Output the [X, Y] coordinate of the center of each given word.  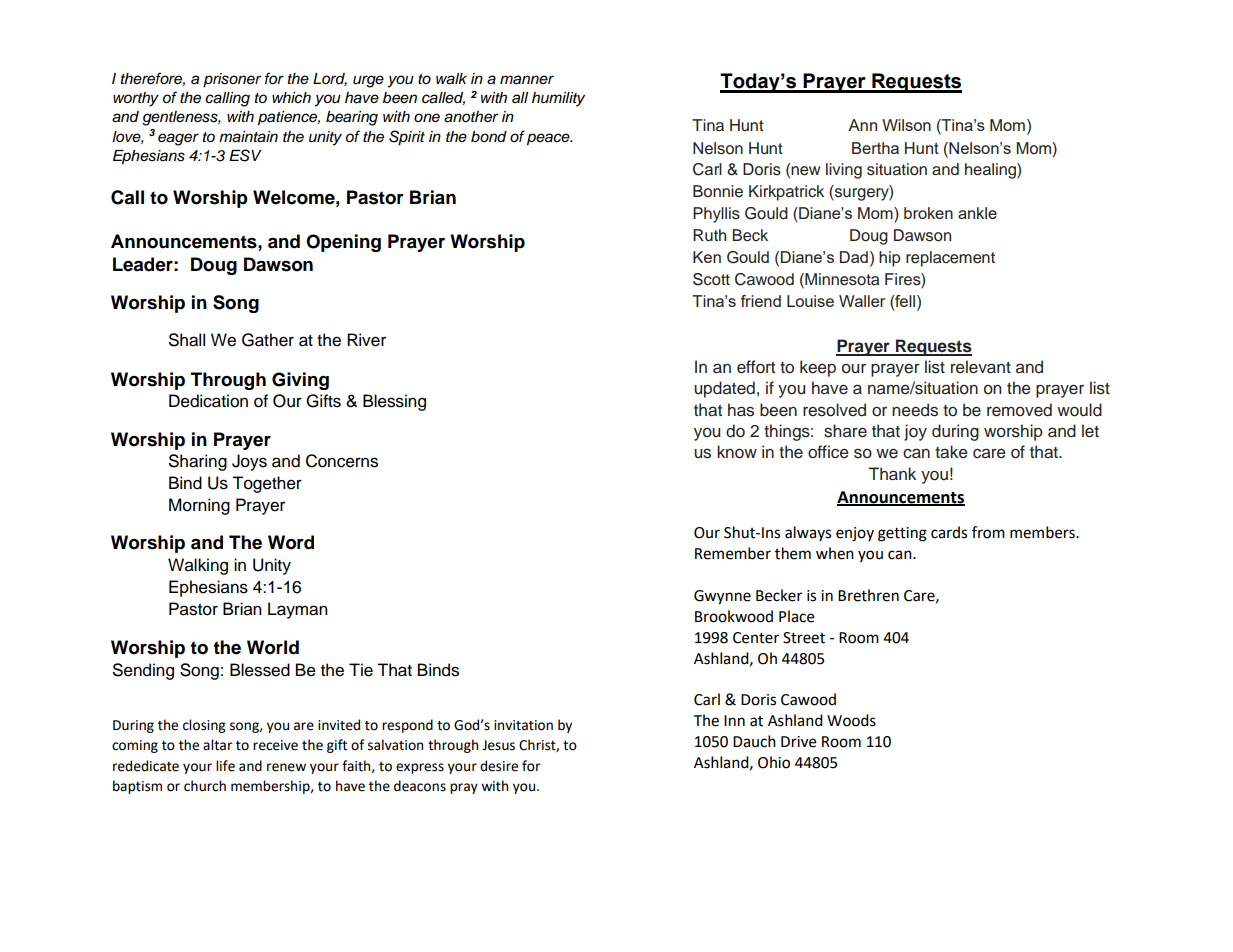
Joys [249, 462]
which [291, 97]
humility [558, 99]
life [225, 766]
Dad [854, 257]
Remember [733, 553]
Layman [298, 610]
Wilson [906, 125]
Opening [343, 243]
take [951, 452]
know [737, 452]
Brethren [868, 595]
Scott [711, 279]
